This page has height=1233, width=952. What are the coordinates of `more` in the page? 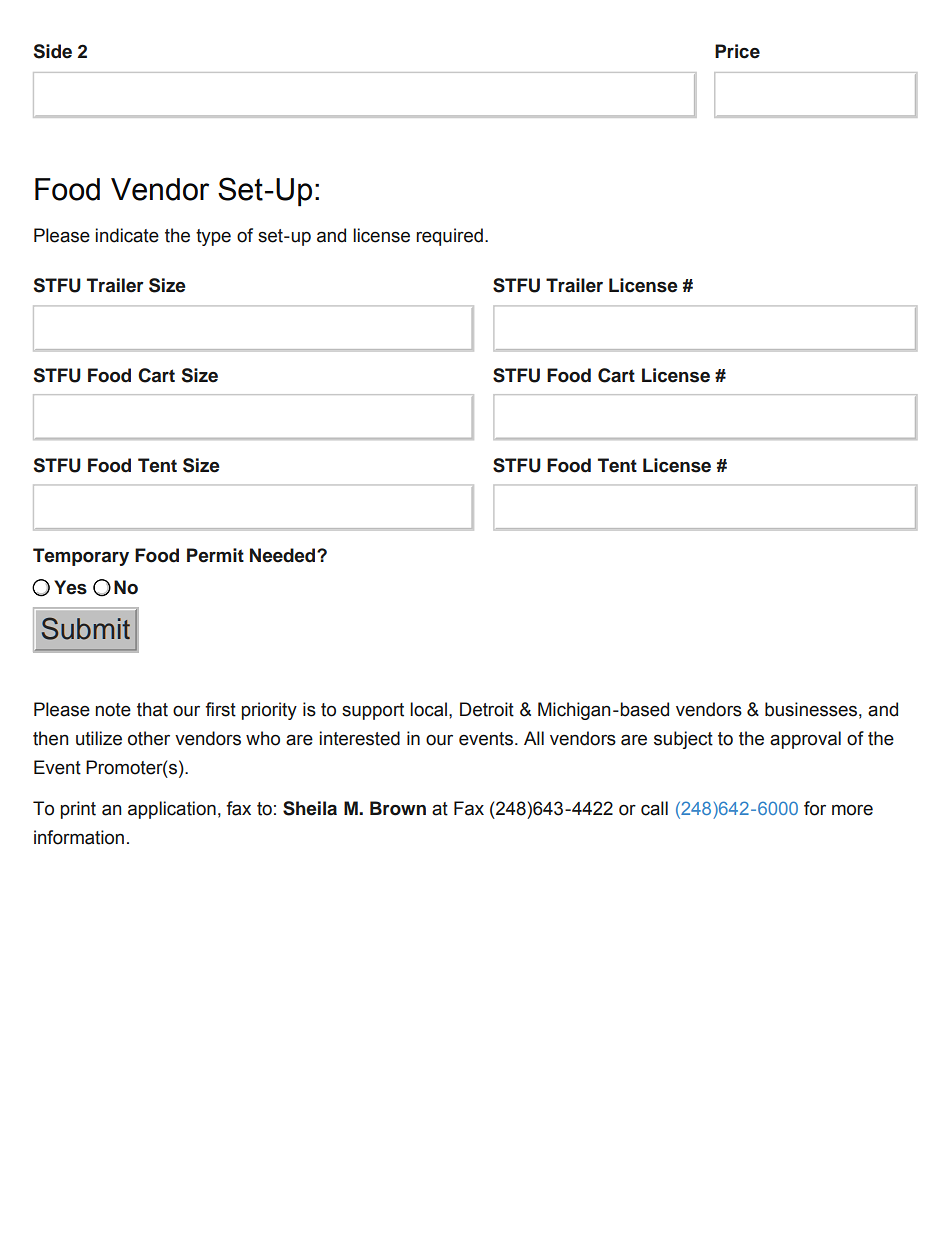 It's located at (852, 810).
